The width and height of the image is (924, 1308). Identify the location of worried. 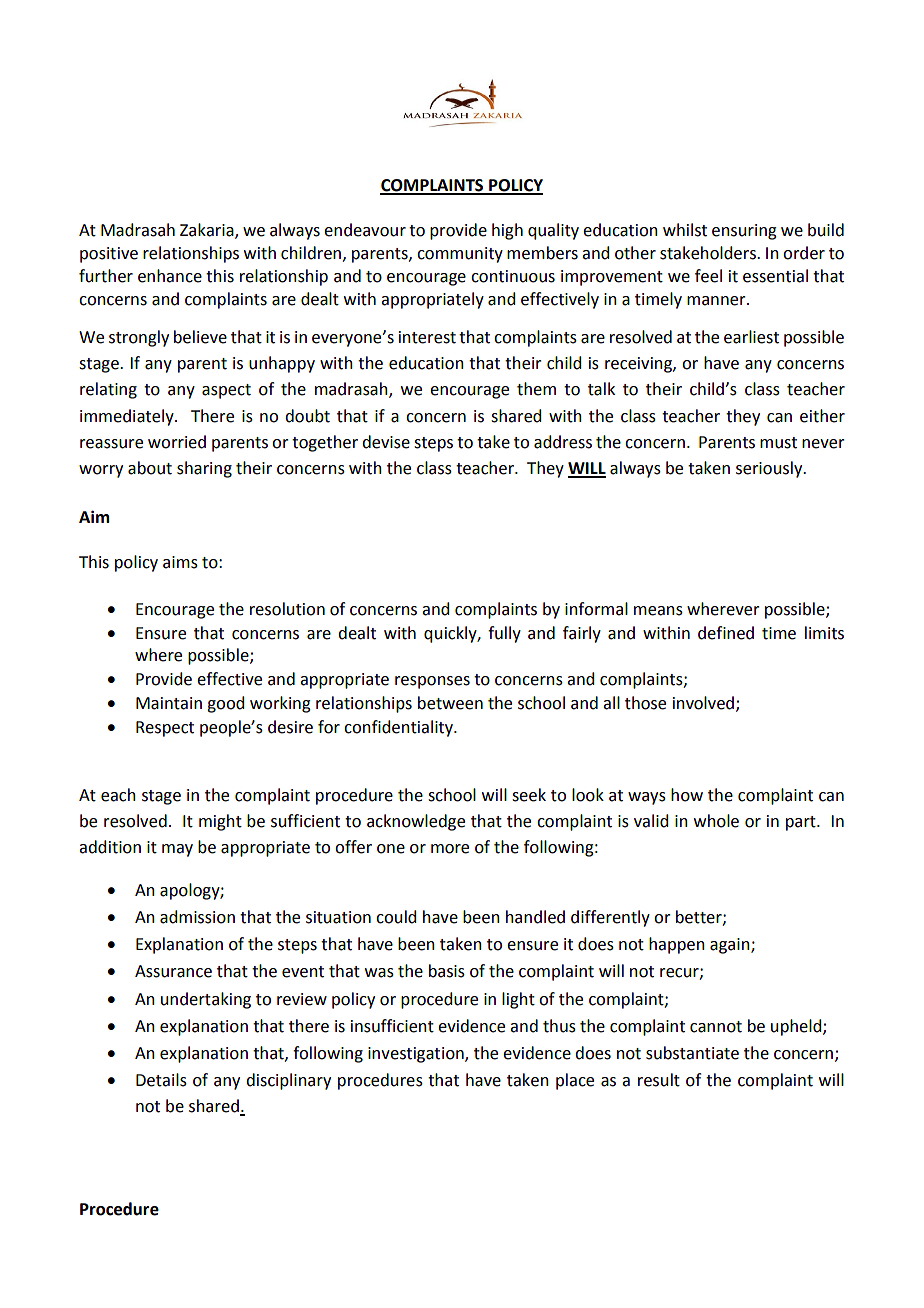
(177, 442).
